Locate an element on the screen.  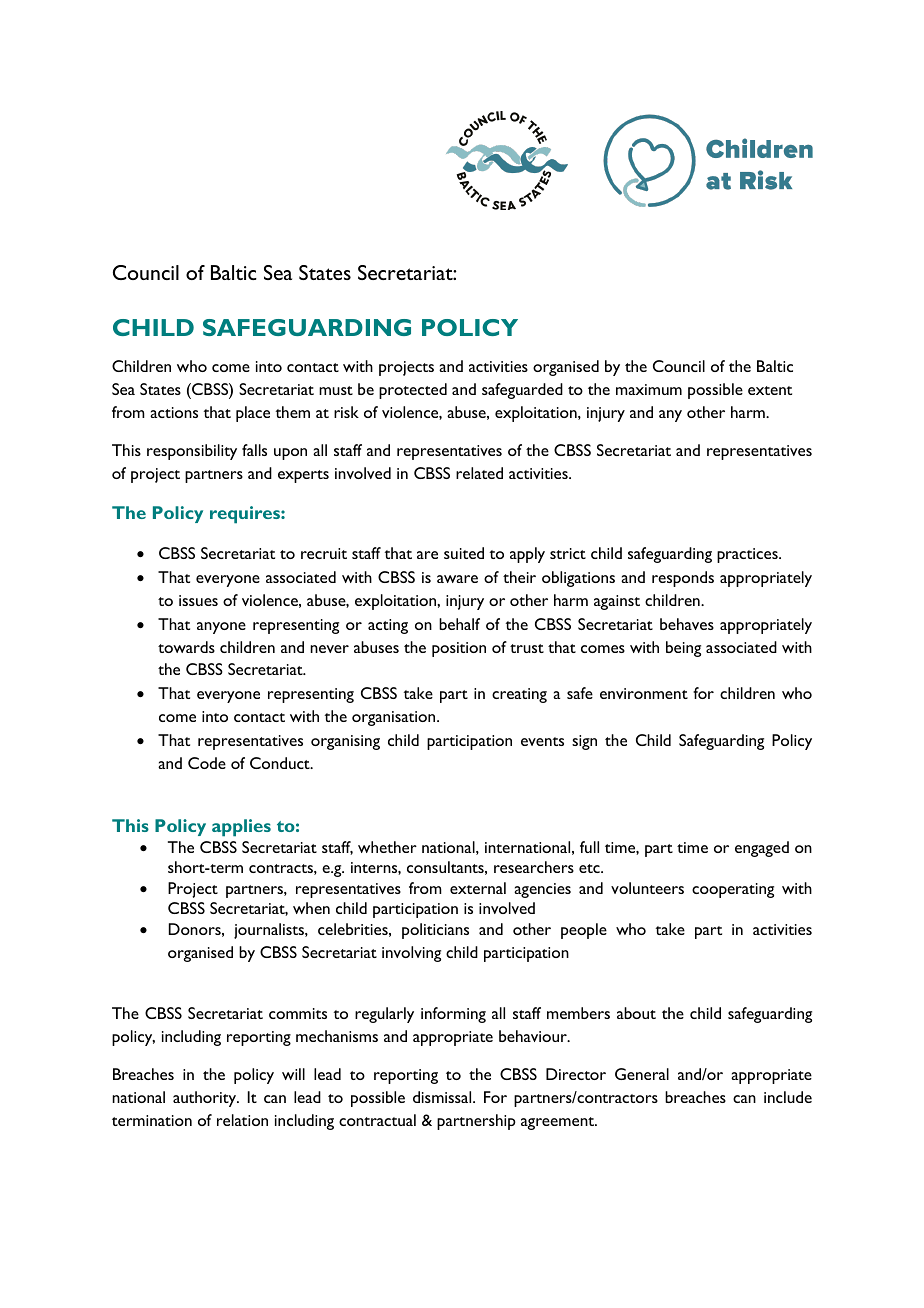
external is located at coordinates (478, 888).
